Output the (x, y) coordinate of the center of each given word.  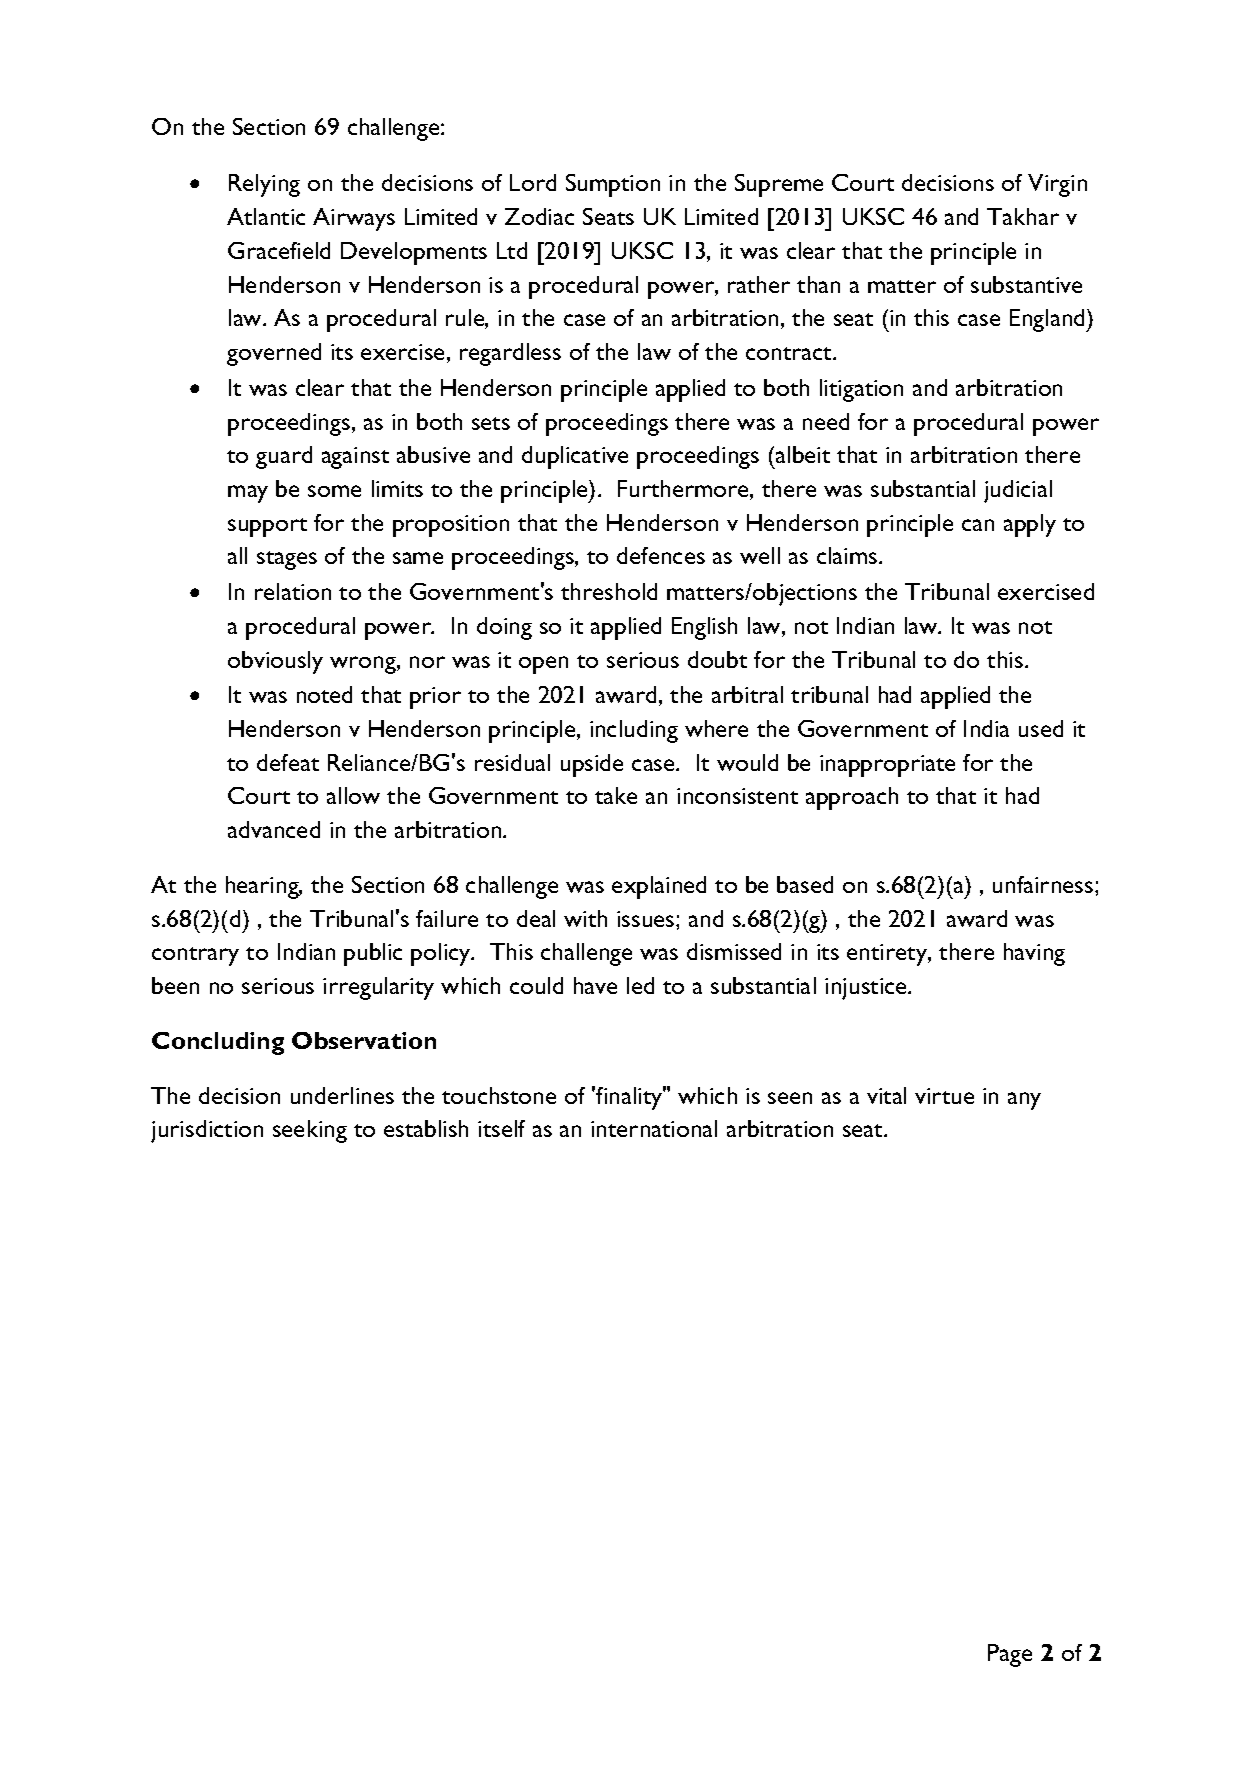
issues (647, 919)
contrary (195, 956)
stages (287, 560)
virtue (944, 1096)
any (1024, 1101)
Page (1010, 1655)
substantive (1026, 284)
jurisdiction (207, 1131)
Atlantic (266, 216)
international (654, 1128)
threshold (609, 591)
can (978, 525)
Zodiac (539, 216)
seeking (310, 1131)
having (1034, 954)
